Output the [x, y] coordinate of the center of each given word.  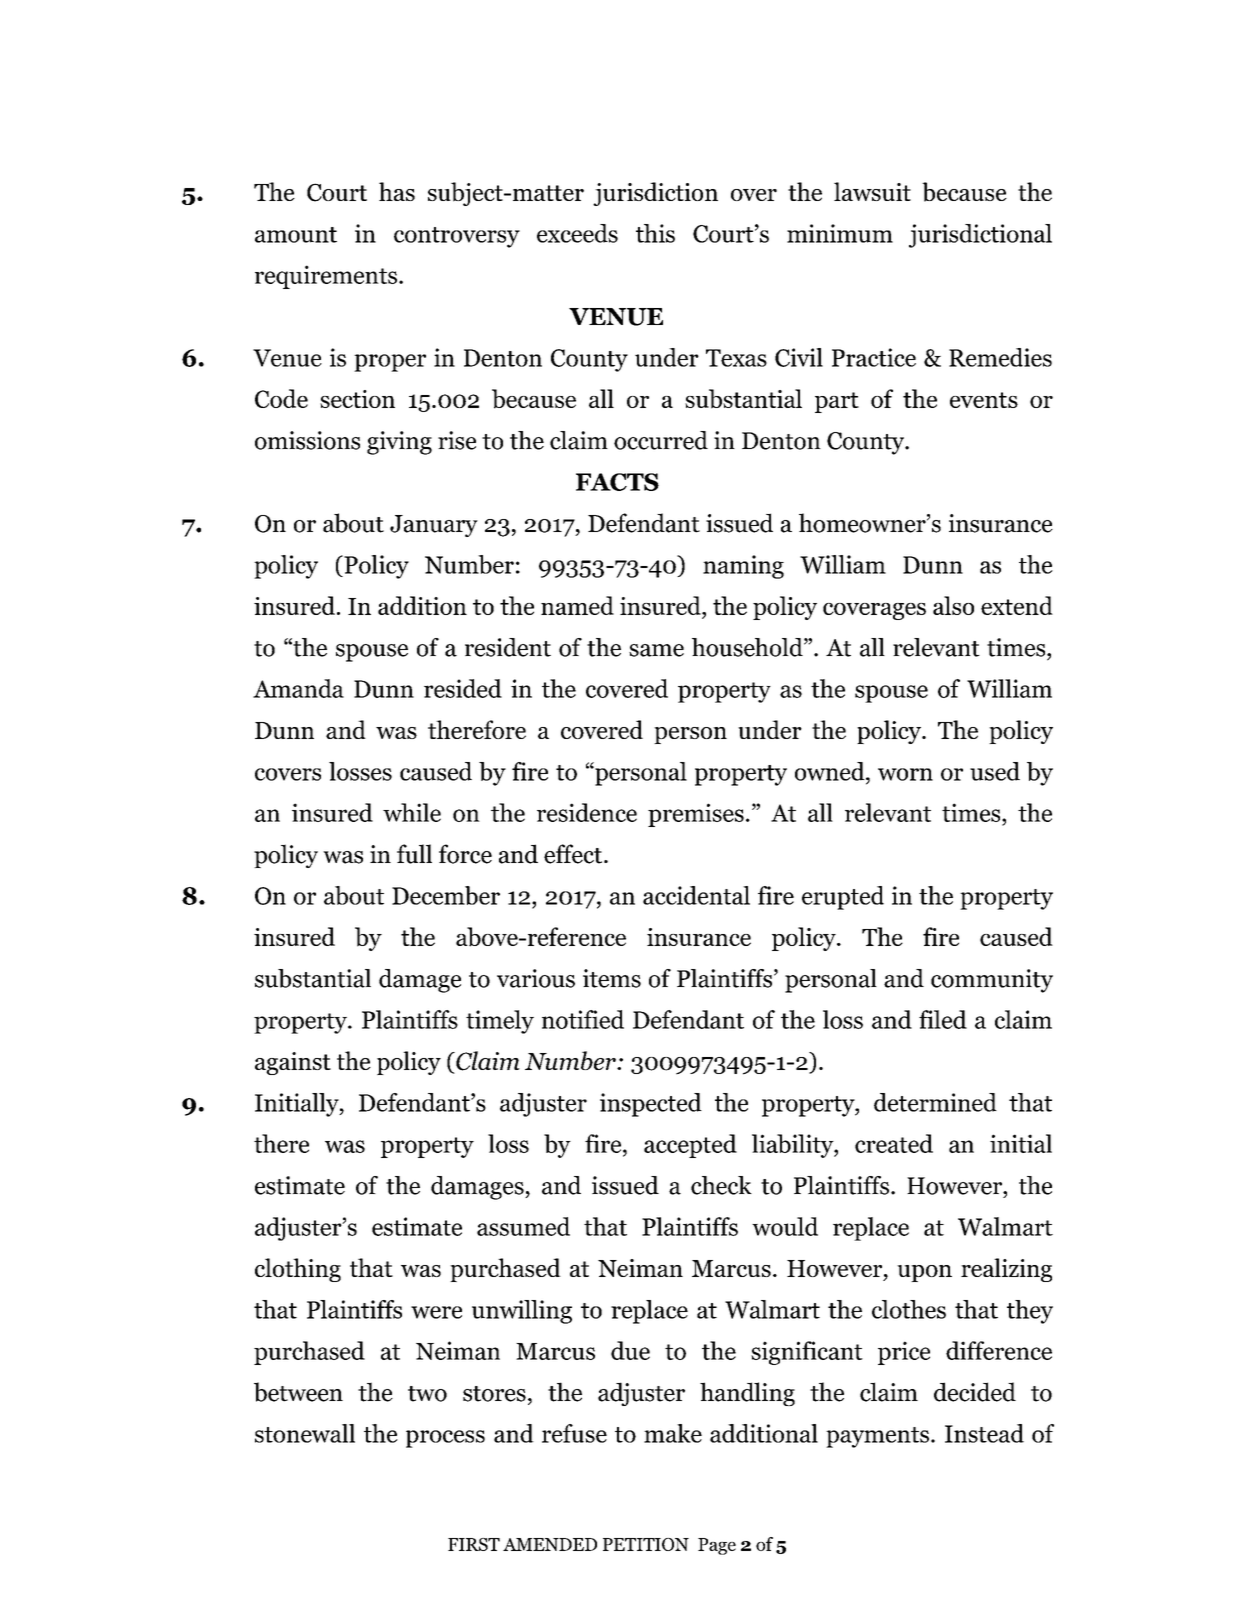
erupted [843, 898]
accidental [696, 895]
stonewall [305, 1433]
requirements [326, 277]
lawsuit [872, 191]
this [655, 233]
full [414, 854]
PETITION [646, 1544]
